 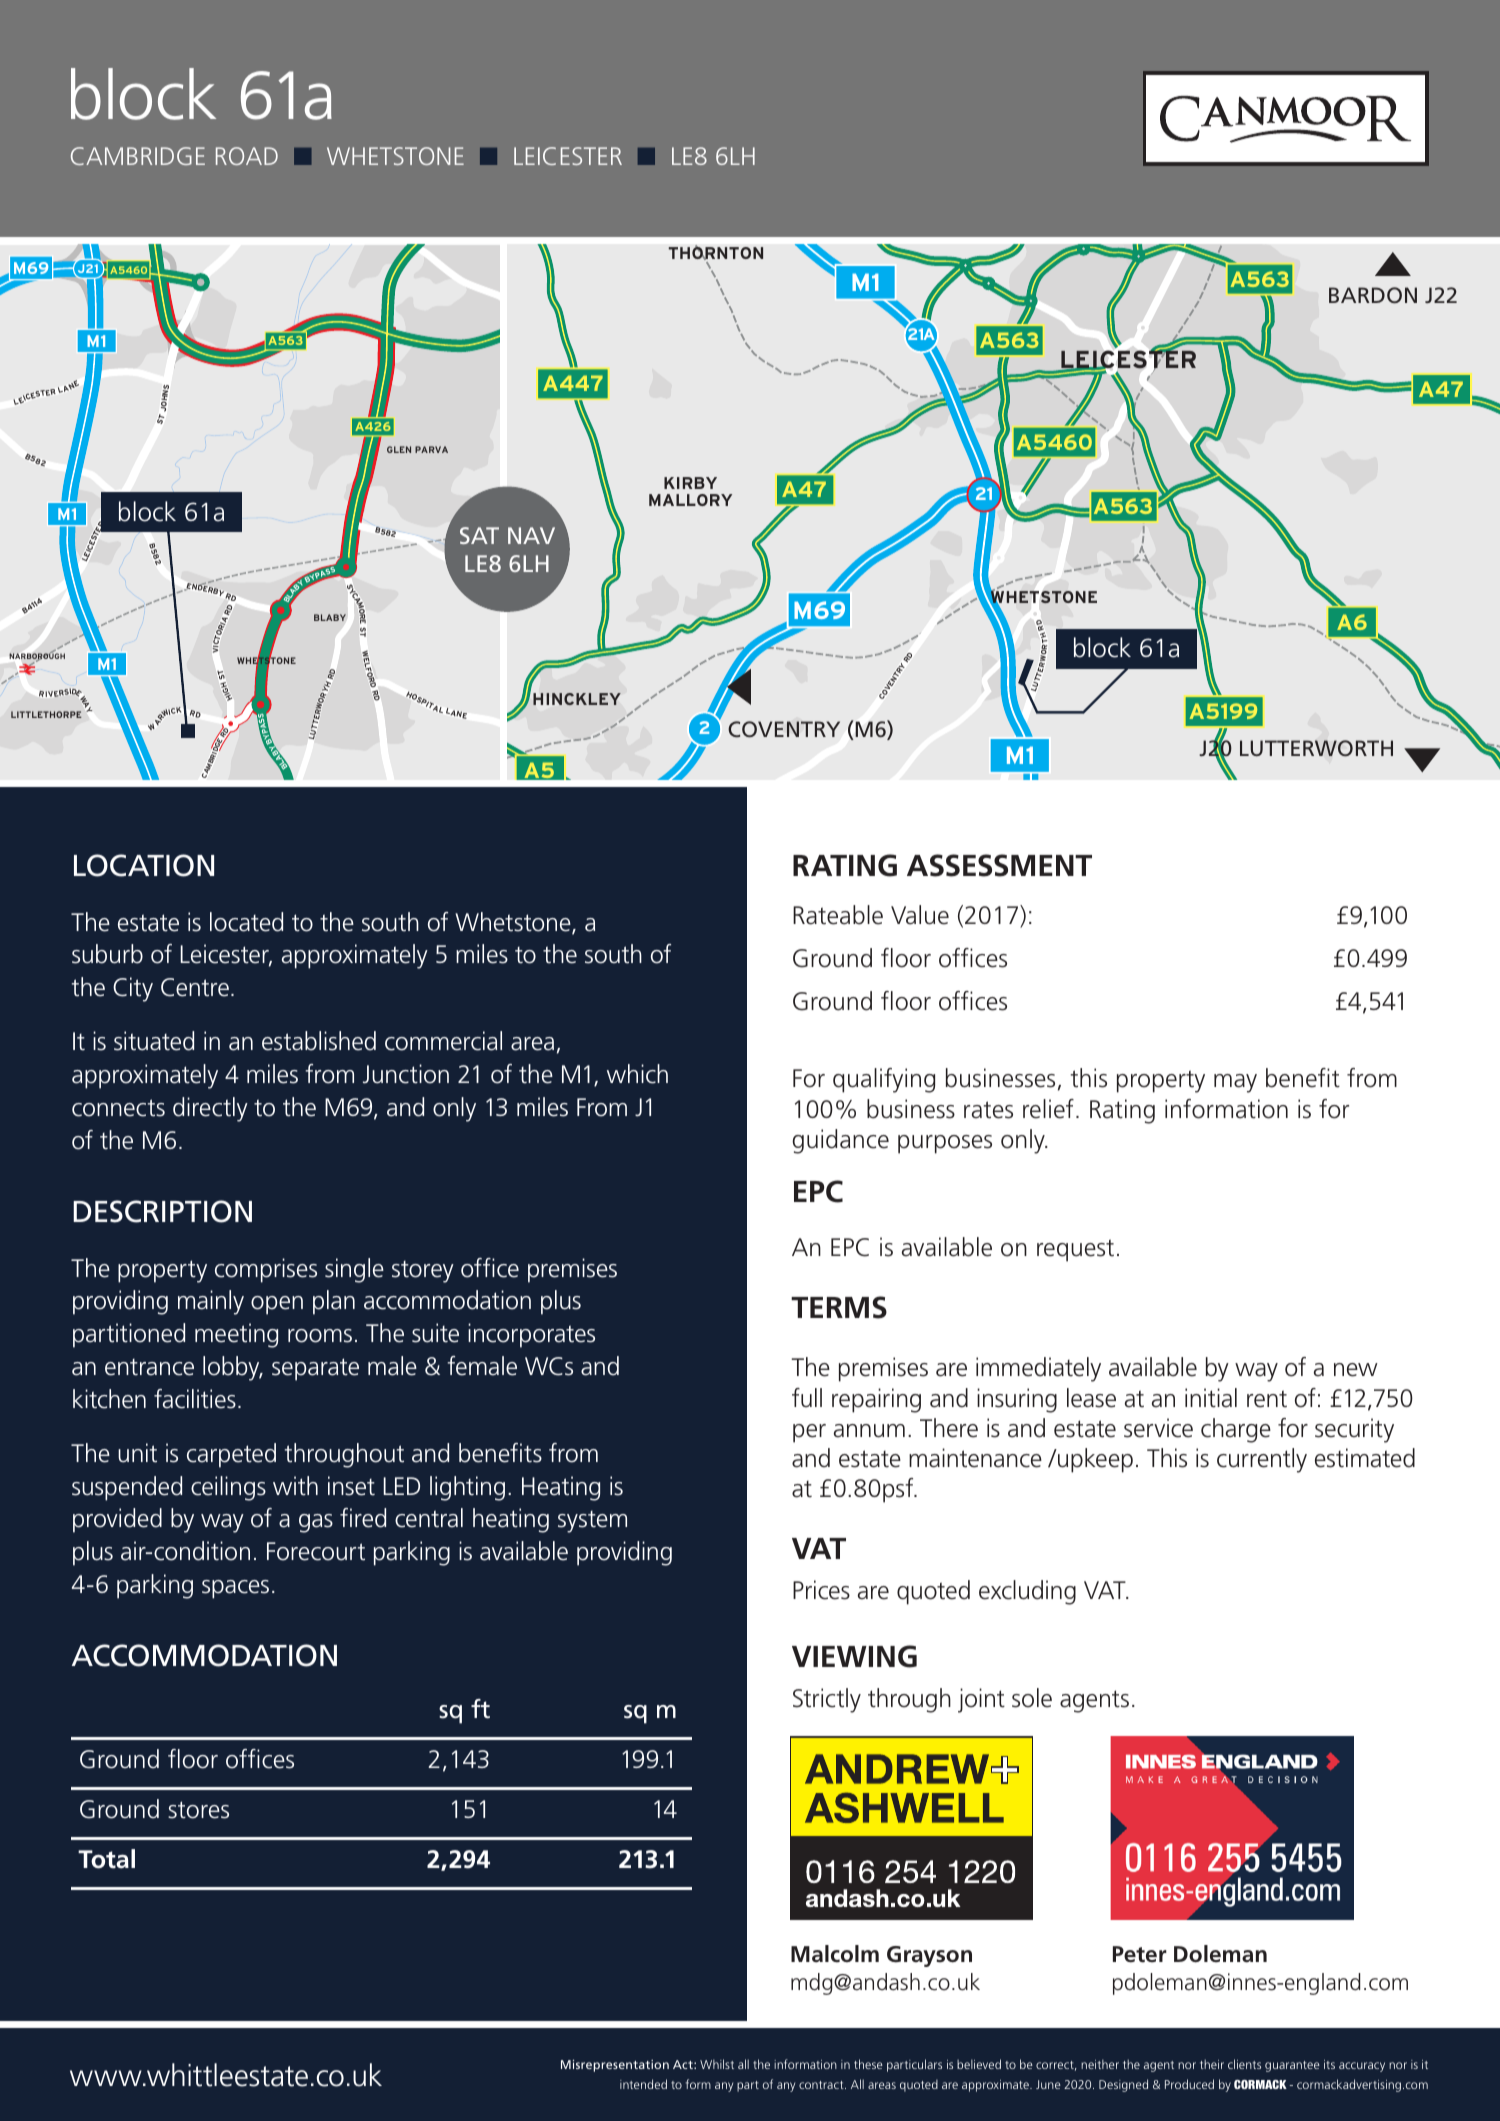 I want to click on Total, so click(x=106, y=1859).
